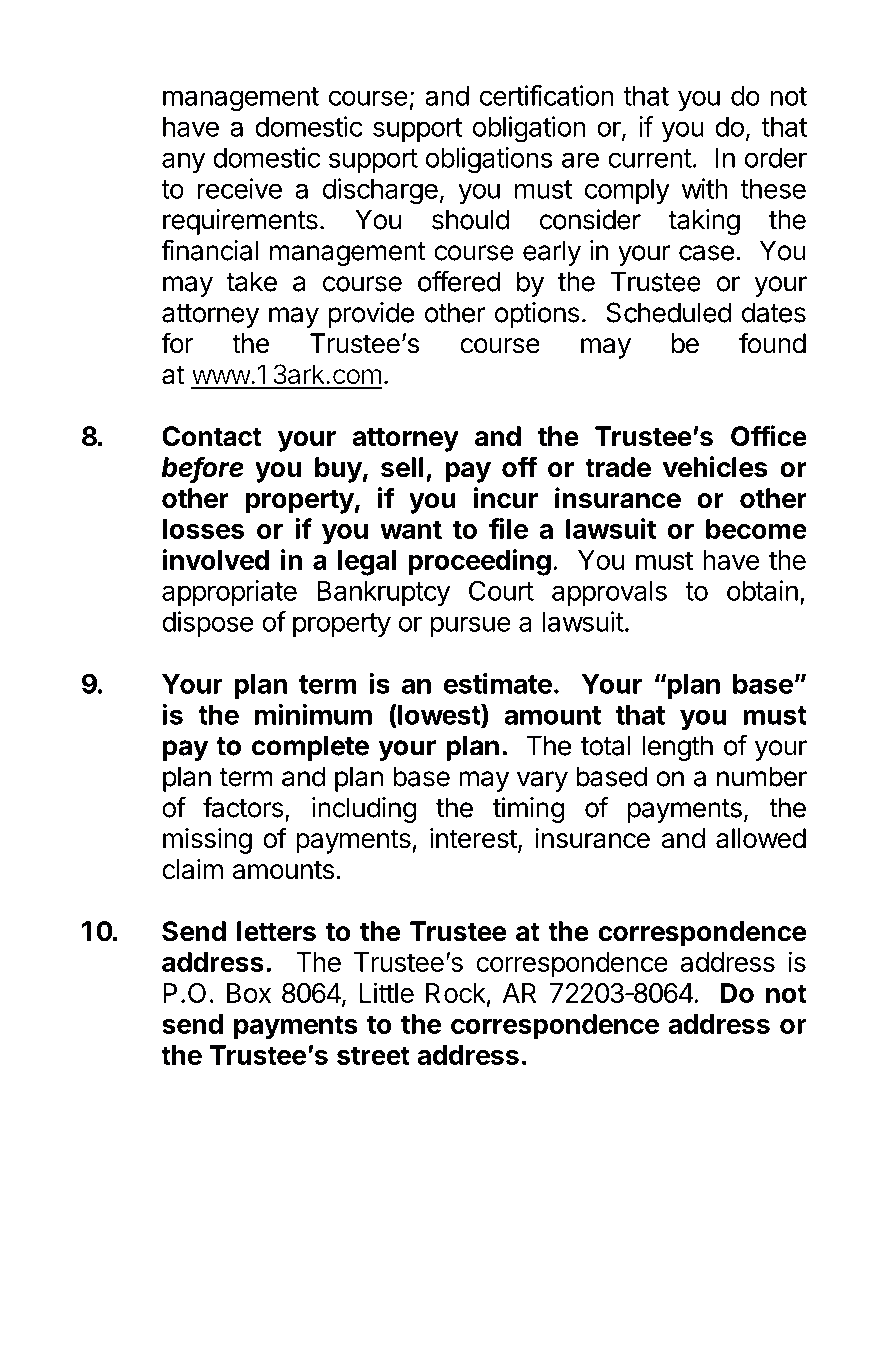  Describe the element at coordinates (547, 95) in the document. I see `certification` at that location.
